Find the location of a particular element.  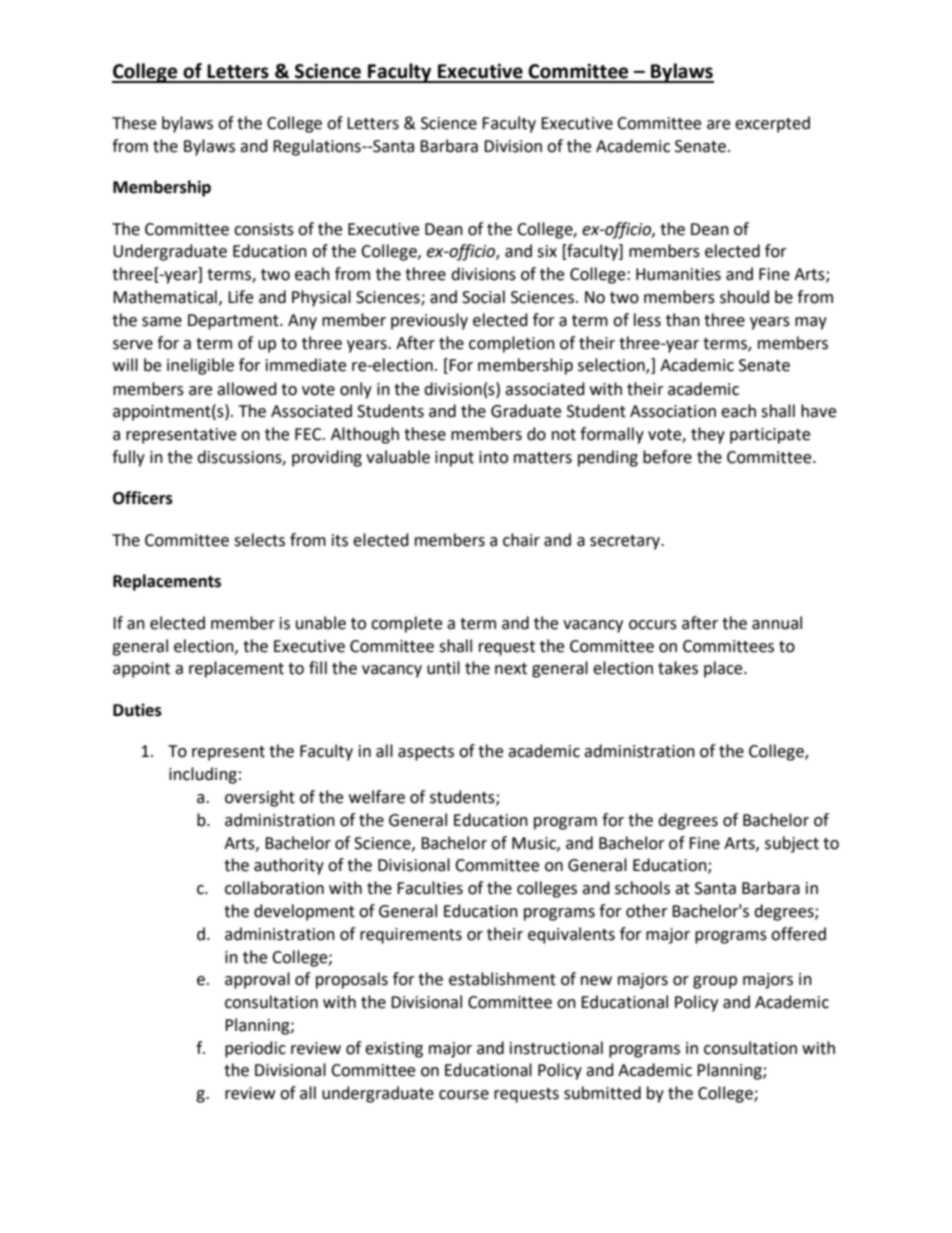

Faculties is located at coordinates (430, 888).
